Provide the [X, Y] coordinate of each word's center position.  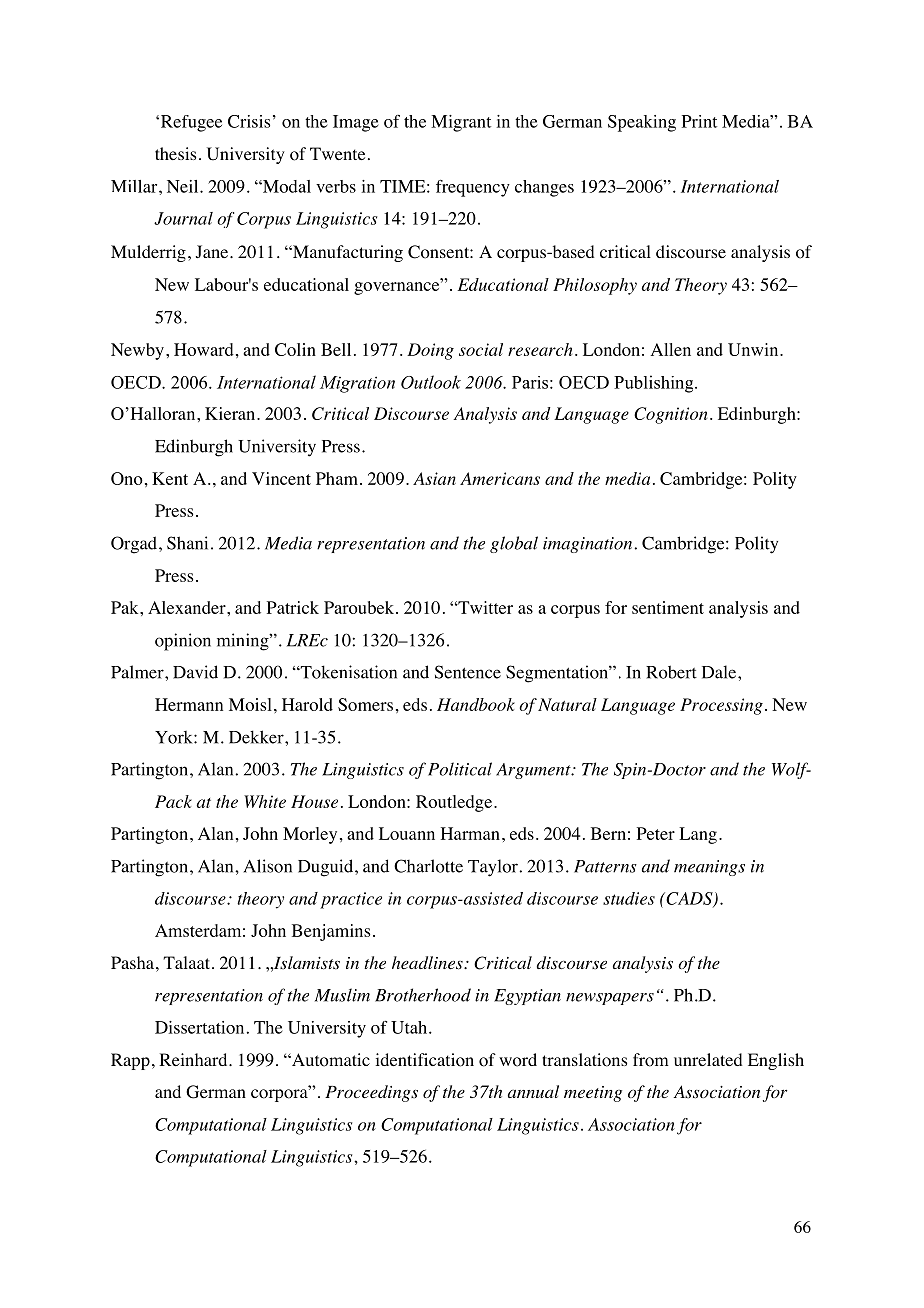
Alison [268, 866]
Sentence [468, 672]
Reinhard [194, 1059]
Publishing [655, 384]
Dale [720, 672]
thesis [175, 153]
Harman [470, 833]
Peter [656, 833]
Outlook [431, 382]
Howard [204, 349]
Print [699, 121]
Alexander [188, 607]
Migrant [461, 123]
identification [424, 1060]
